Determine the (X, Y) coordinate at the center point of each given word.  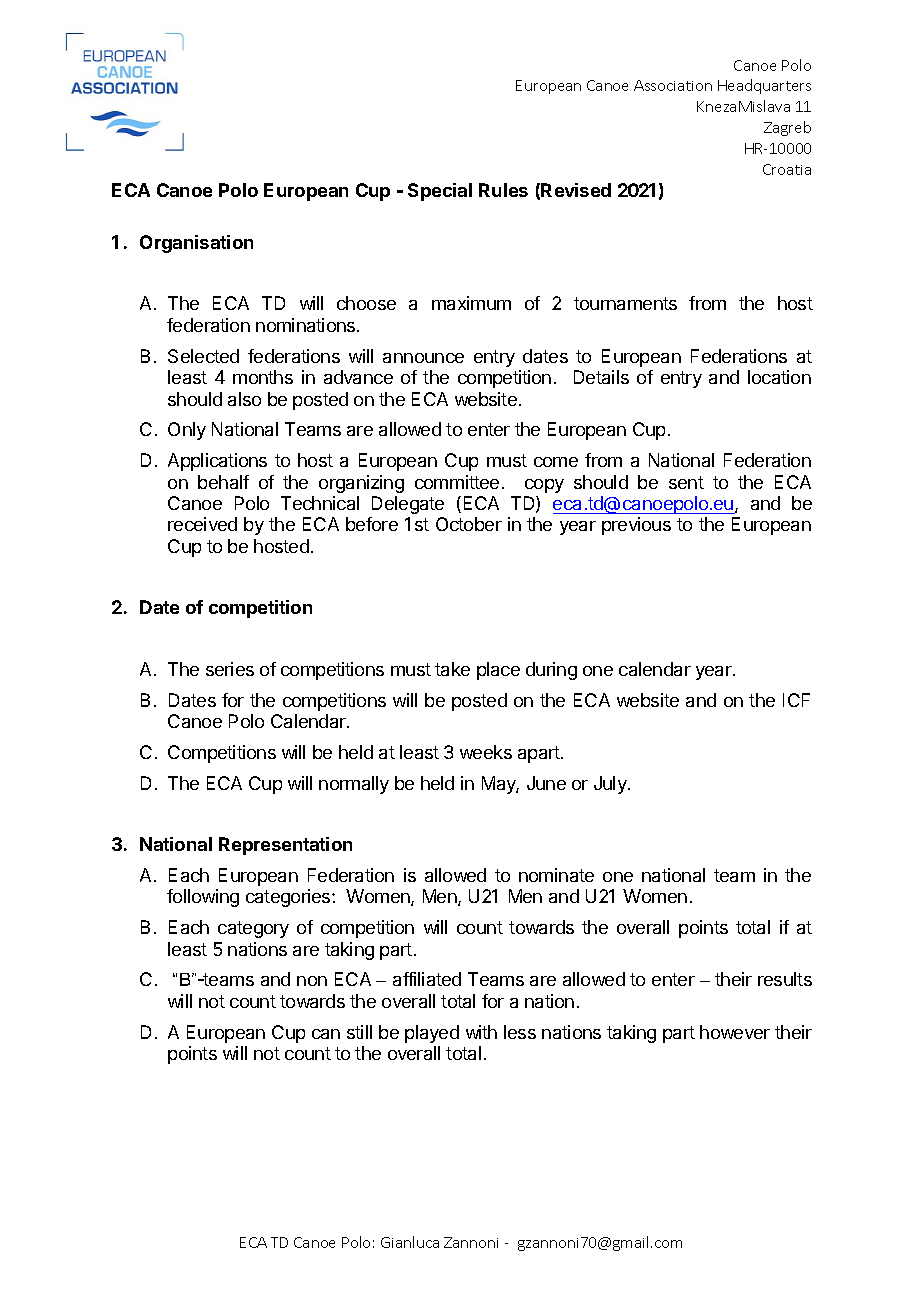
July (611, 785)
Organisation (196, 244)
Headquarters (764, 86)
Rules (503, 190)
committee (457, 482)
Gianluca (410, 1242)
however (735, 1032)
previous (636, 526)
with (481, 1032)
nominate (556, 875)
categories (289, 898)
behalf (223, 482)
